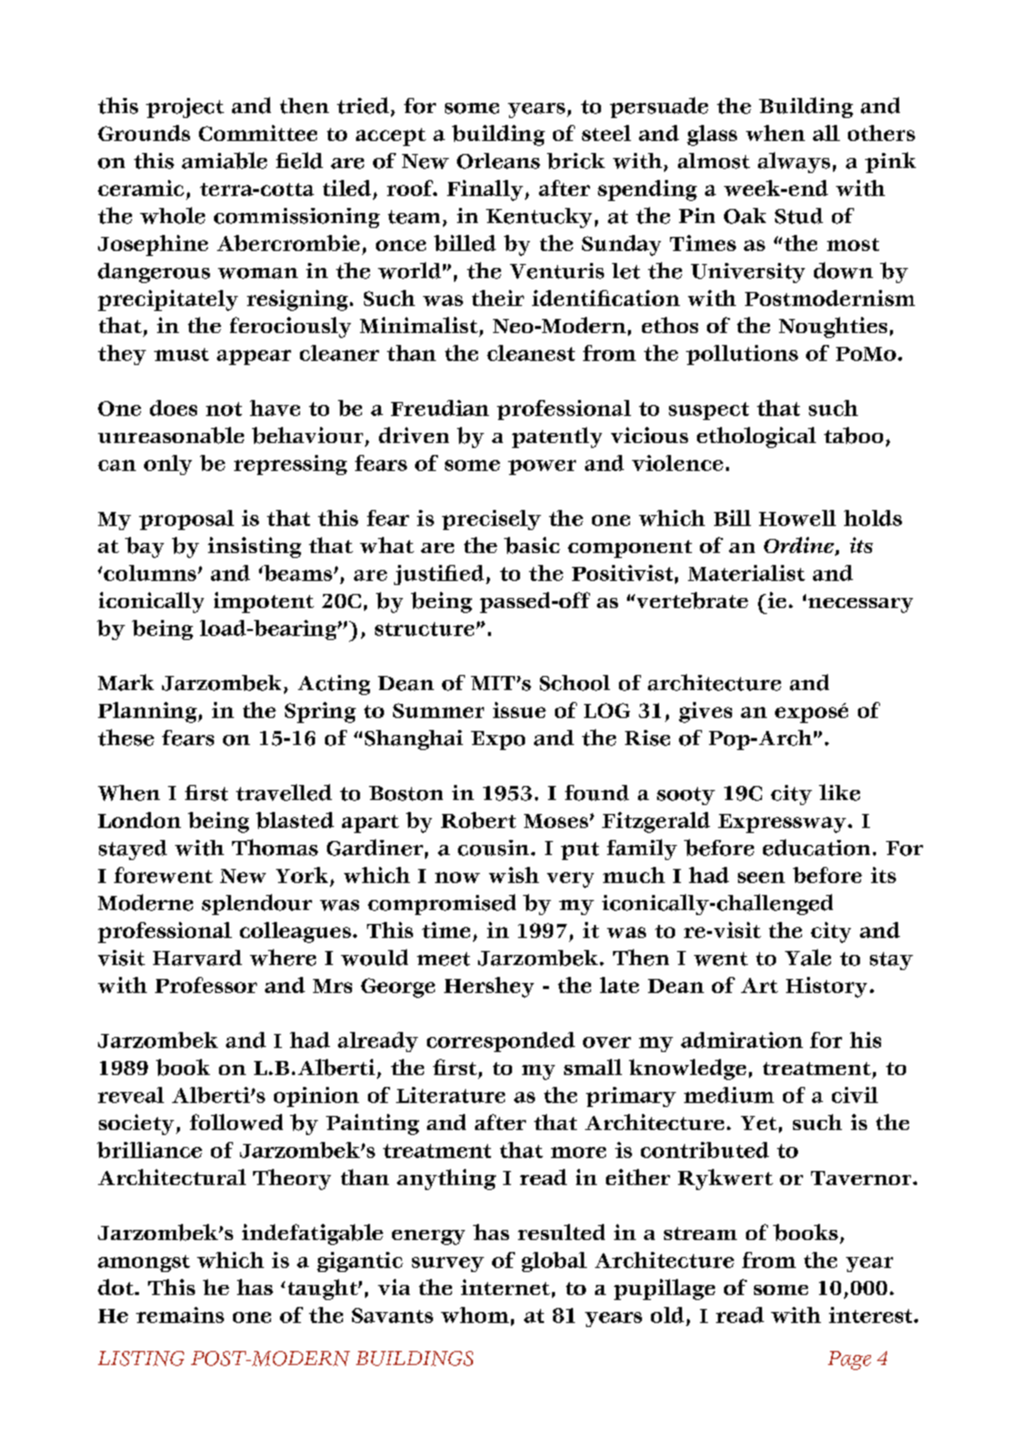  Describe the element at coordinates (224, 160) in the screenshot. I see `amiable` at that location.
